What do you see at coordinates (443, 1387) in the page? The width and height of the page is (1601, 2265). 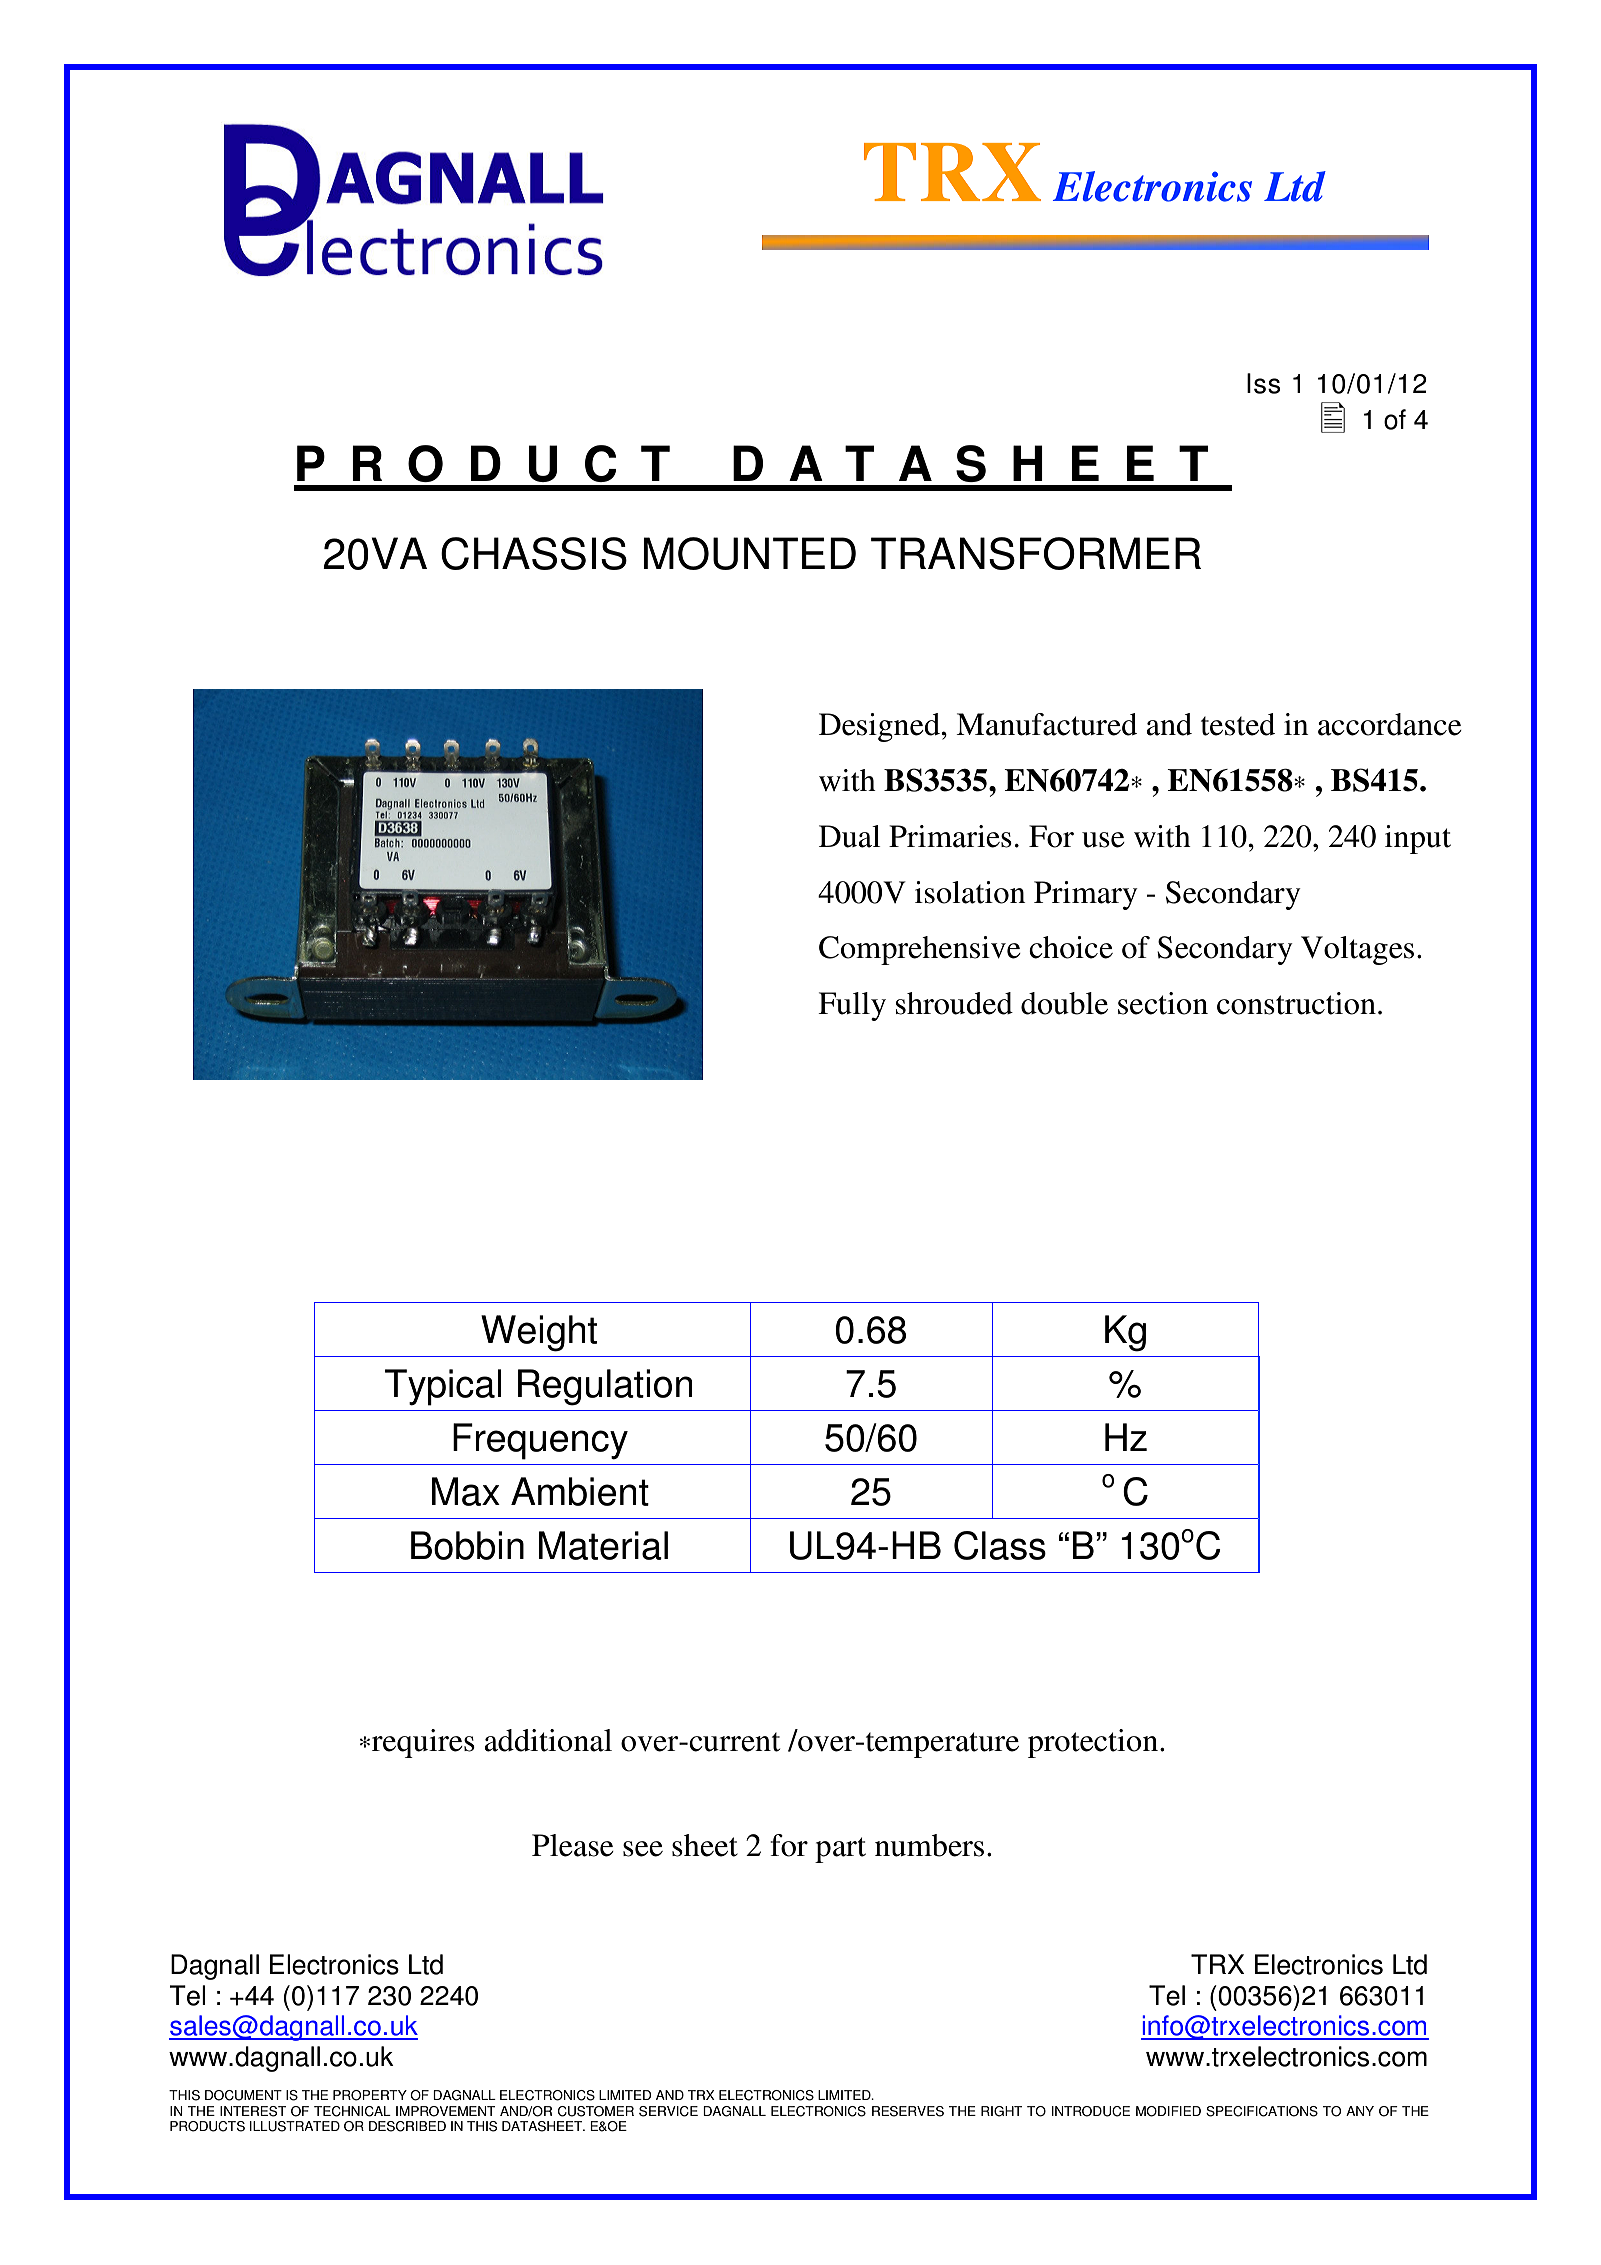 I see `Typical` at bounding box center [443, 1387].
